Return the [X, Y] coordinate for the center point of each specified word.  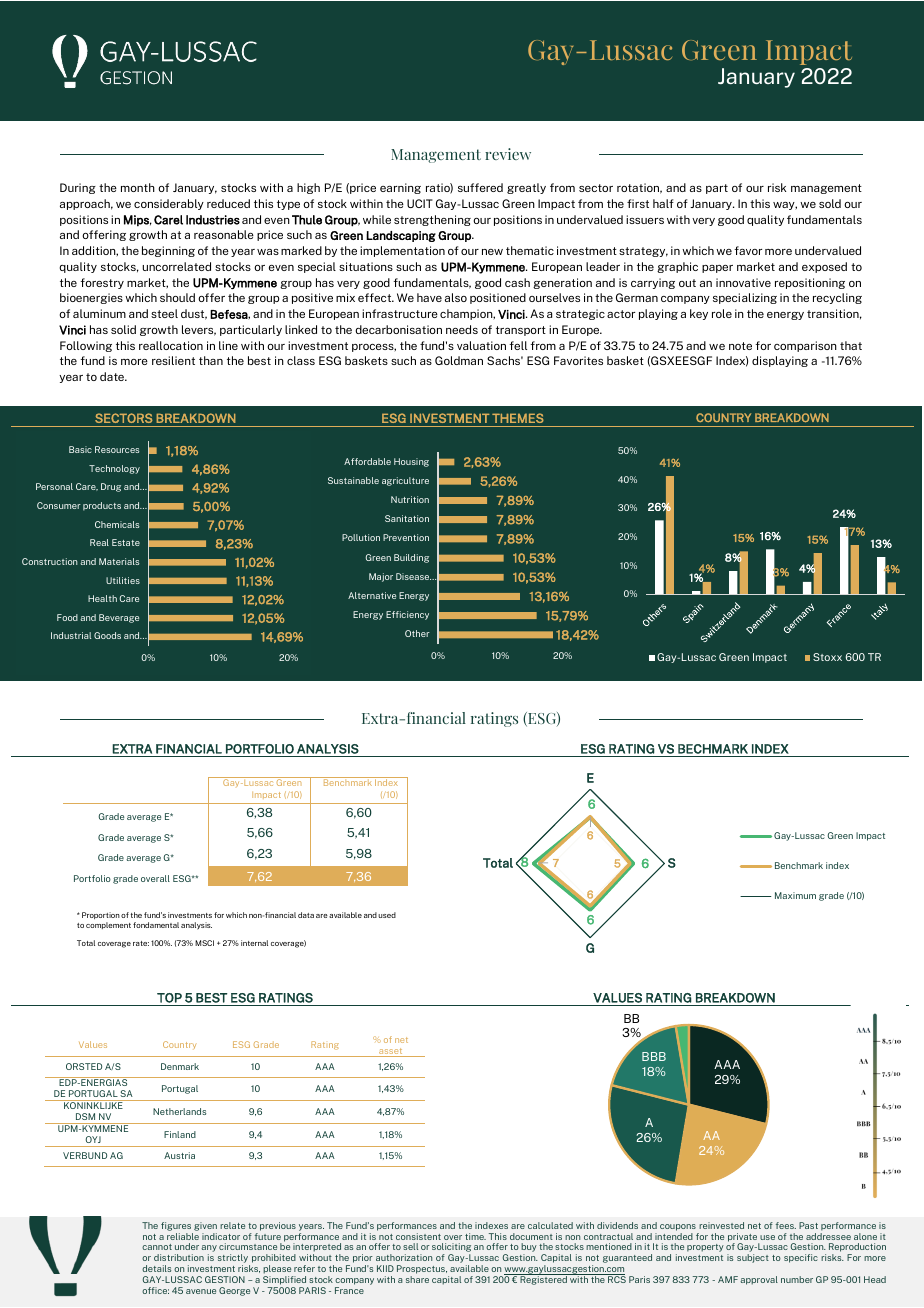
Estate [126, 542]
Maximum [795, 895]
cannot [157, 1247]
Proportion [101, 917]
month [138, 187]
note [740, 346]
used [387, 915]
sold [830, 203]
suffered [480, 187]
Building [411, 558]
